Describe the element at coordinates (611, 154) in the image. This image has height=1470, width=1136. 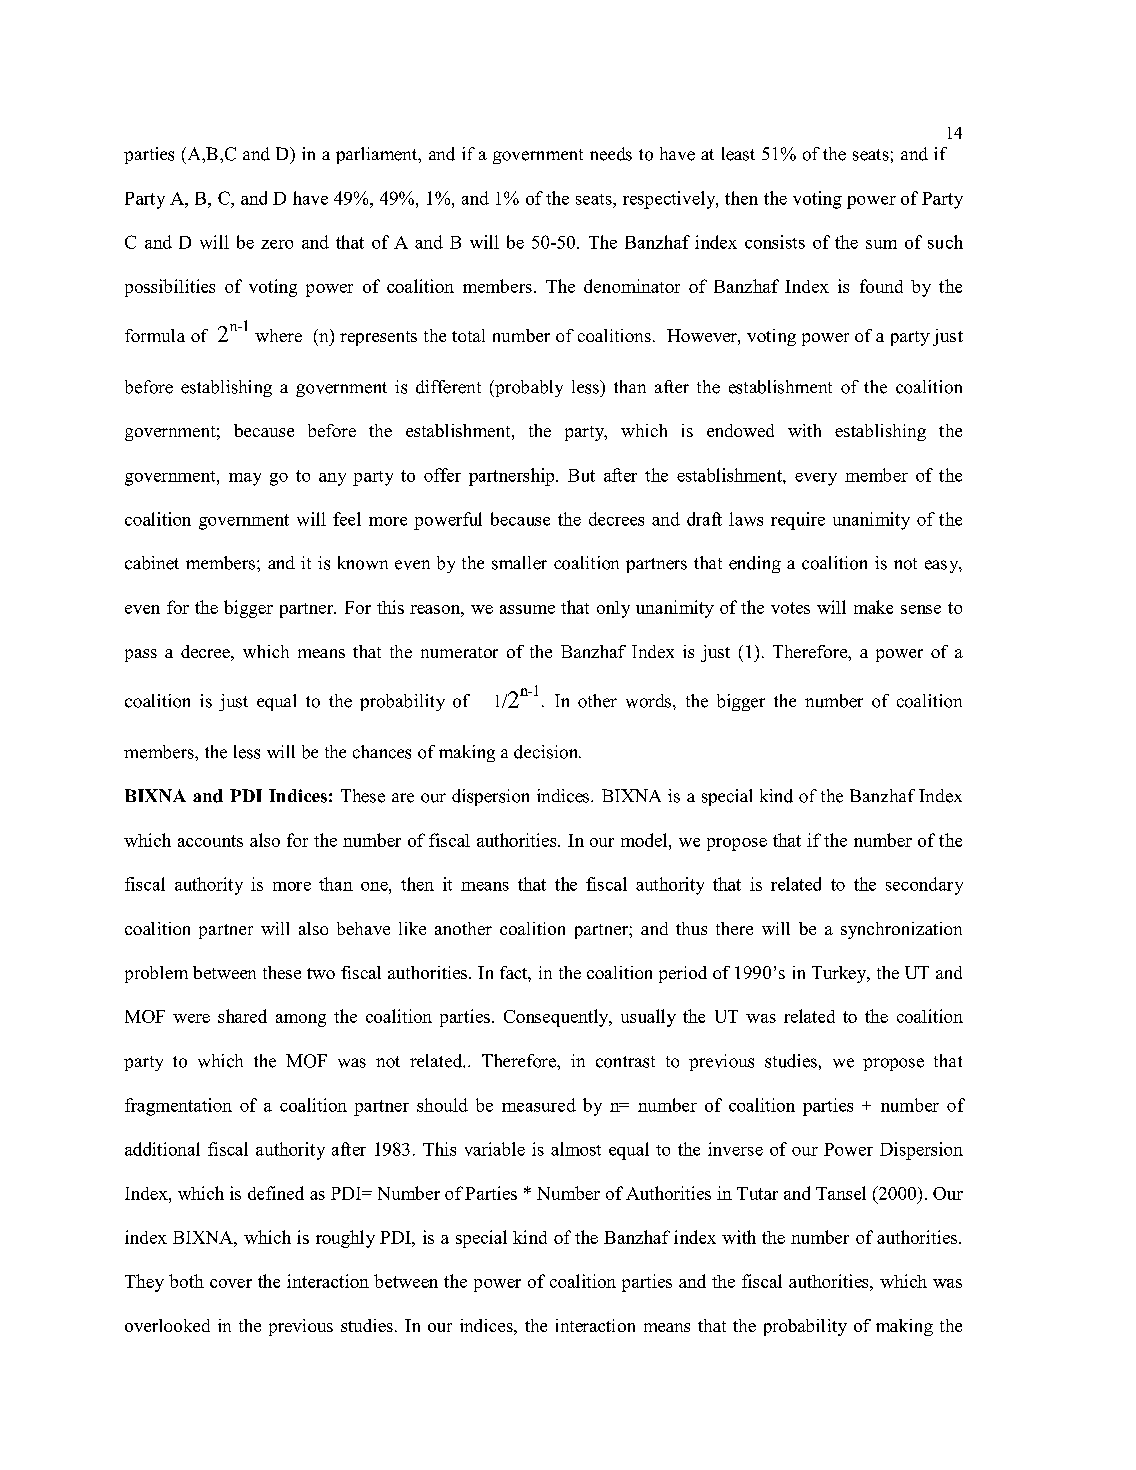
I see `needs` at that location.
